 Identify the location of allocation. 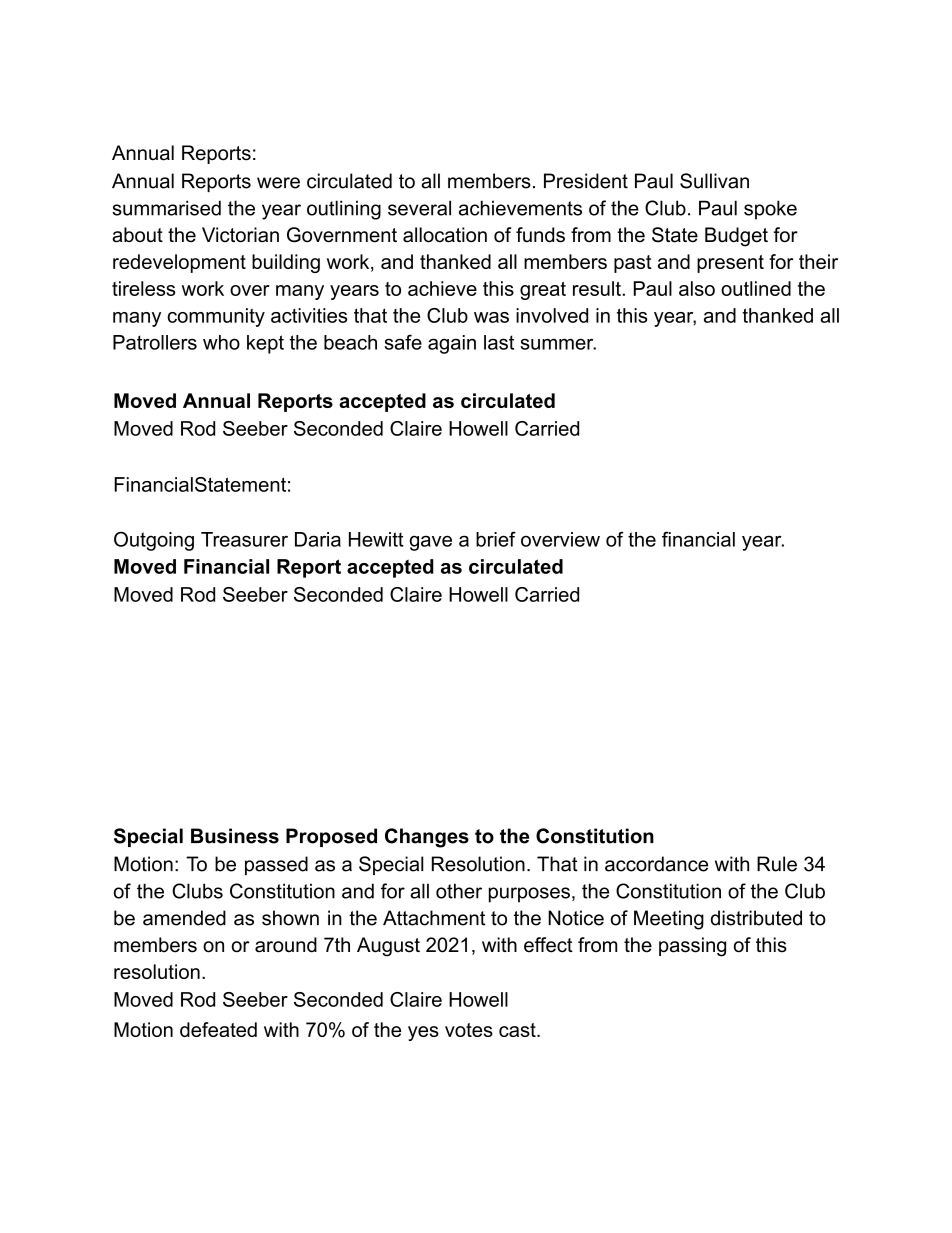
(445, 235).
